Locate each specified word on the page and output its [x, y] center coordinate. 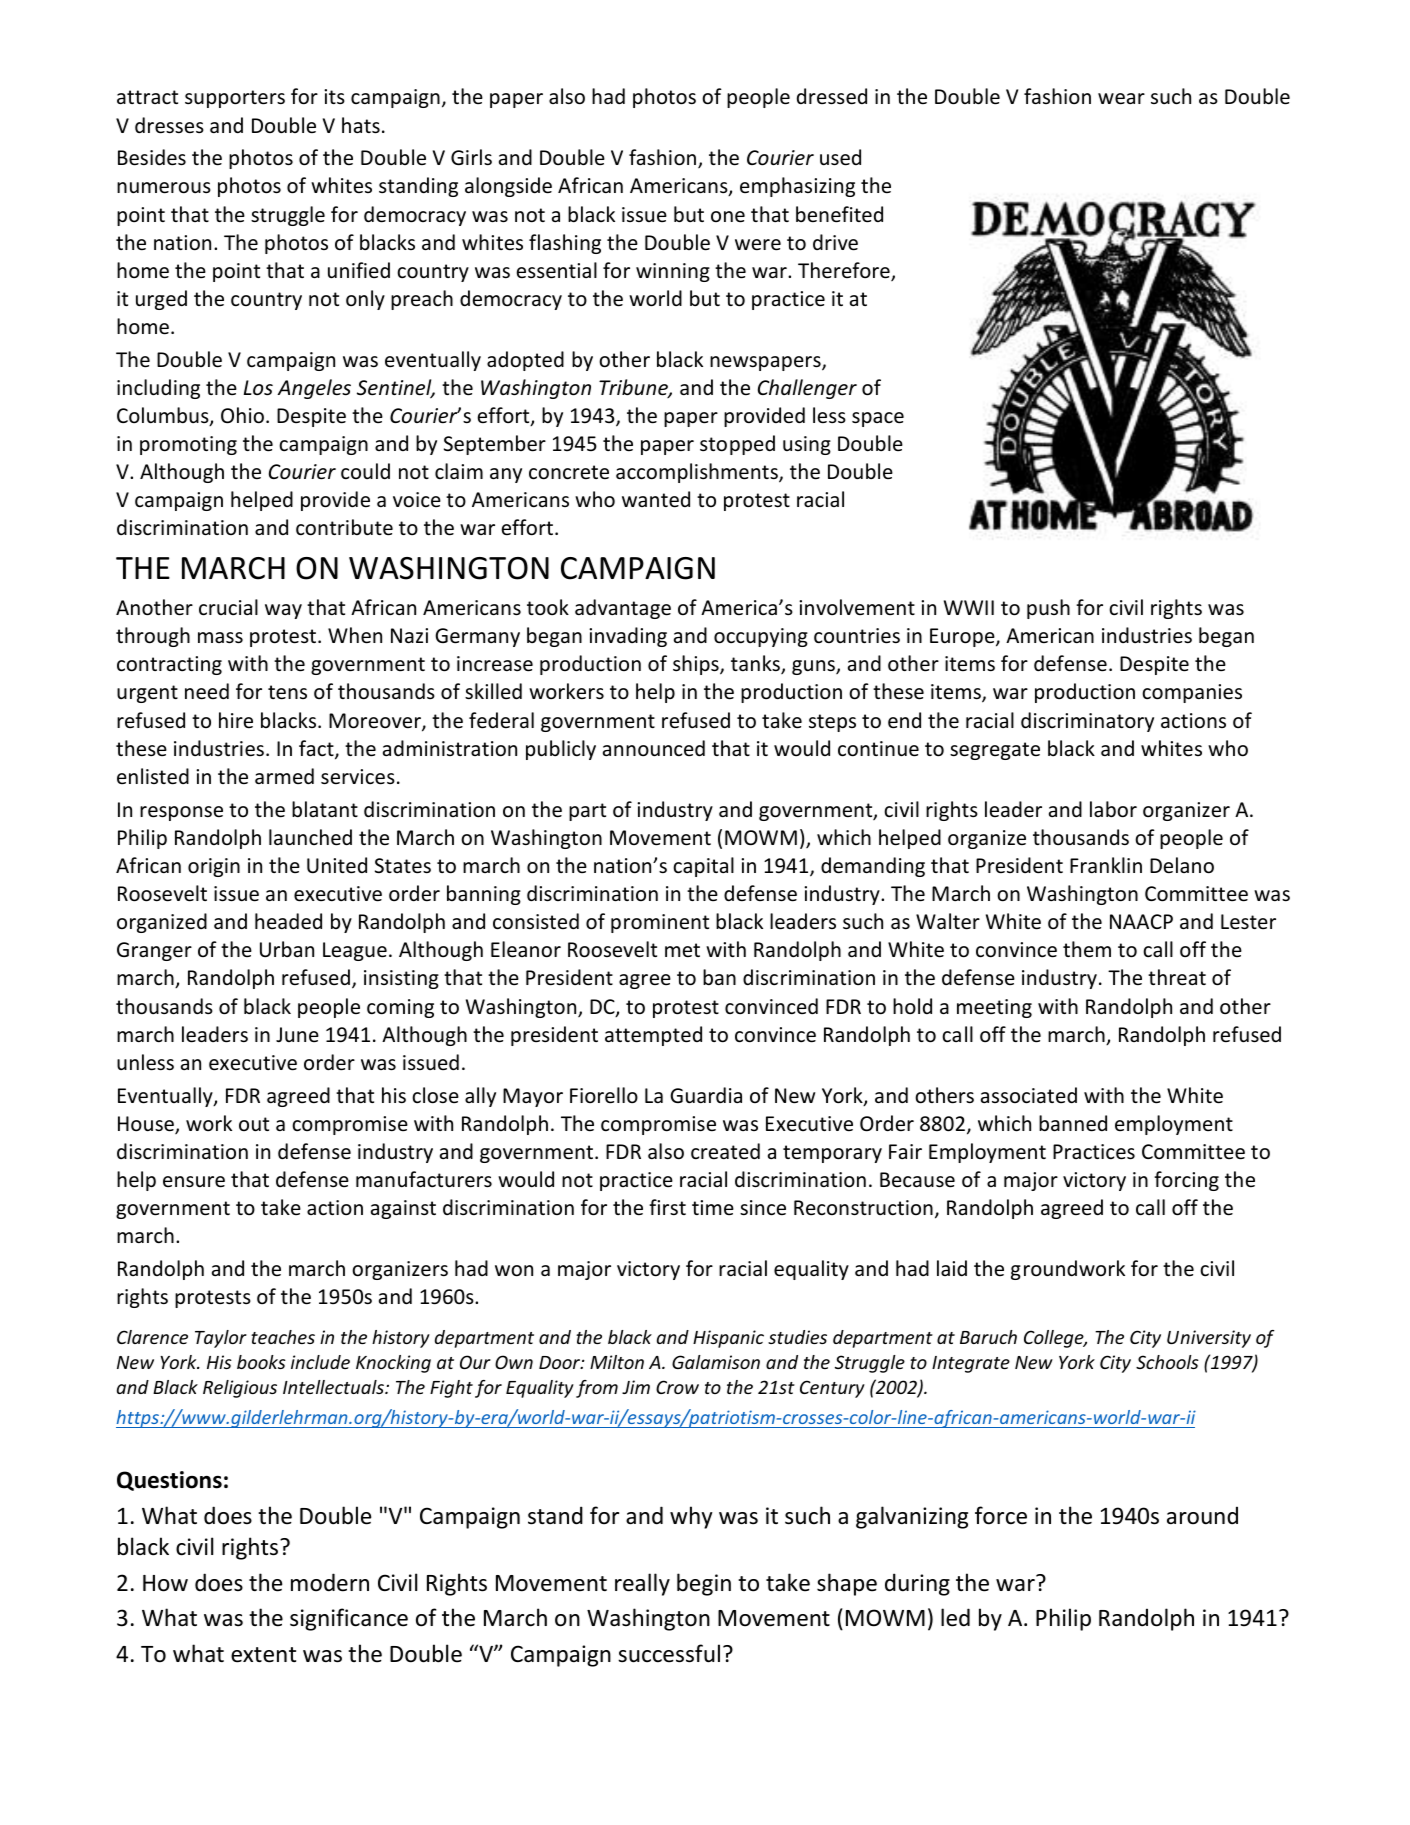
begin [704, 1584]
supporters [235, 99]
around [1202, 1515]
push [1048, 609]
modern [330, 1582]
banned [1073, 1123]
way [283, 611]
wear [1121, 99]
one [728, 217]
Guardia [706, 1095]
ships [697, 665]
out [254, 1124]
